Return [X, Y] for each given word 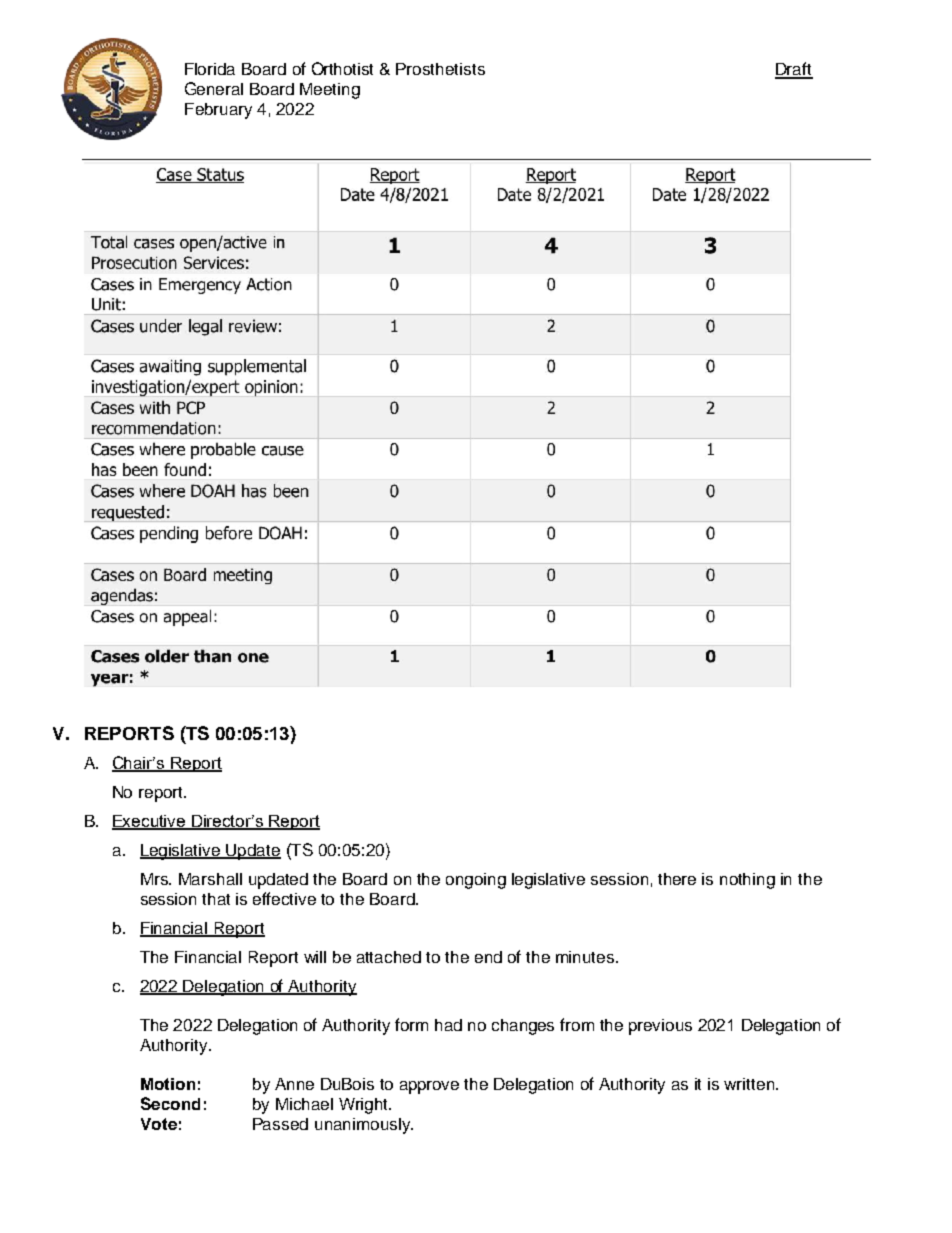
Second [170, 1103]
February [218, 111]
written [750, 1084]
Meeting [330, 91]
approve [429, 1087]
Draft [794, 70]
